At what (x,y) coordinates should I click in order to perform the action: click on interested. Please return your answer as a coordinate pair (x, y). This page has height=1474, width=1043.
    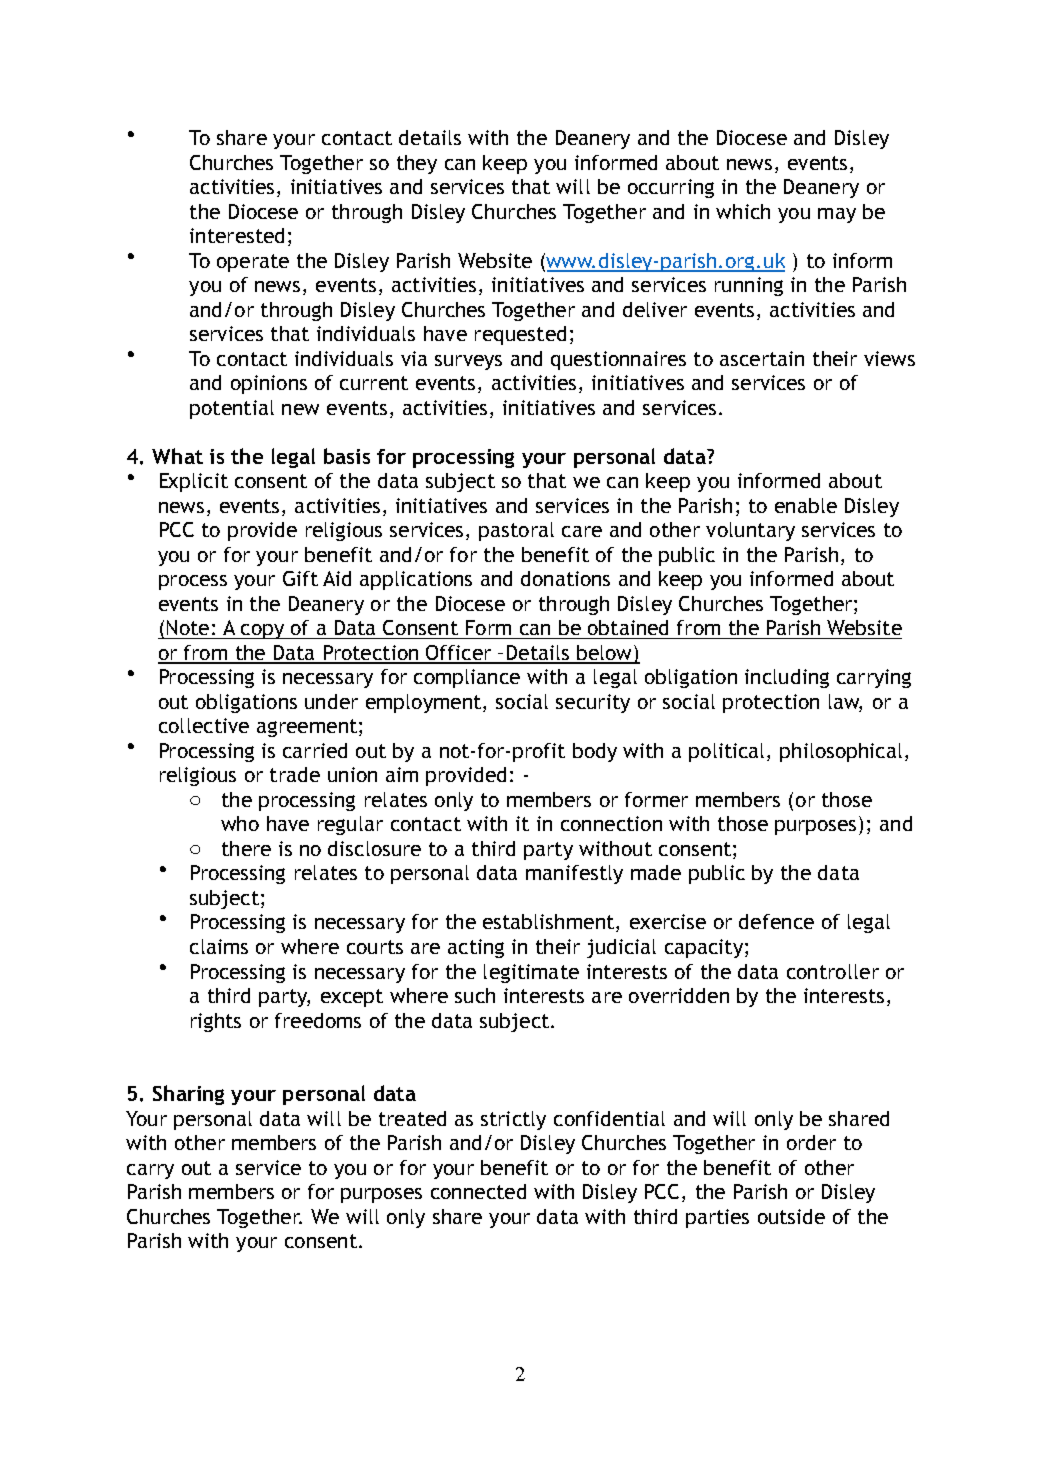
    Looking at the image, I should click on (237, 235).
